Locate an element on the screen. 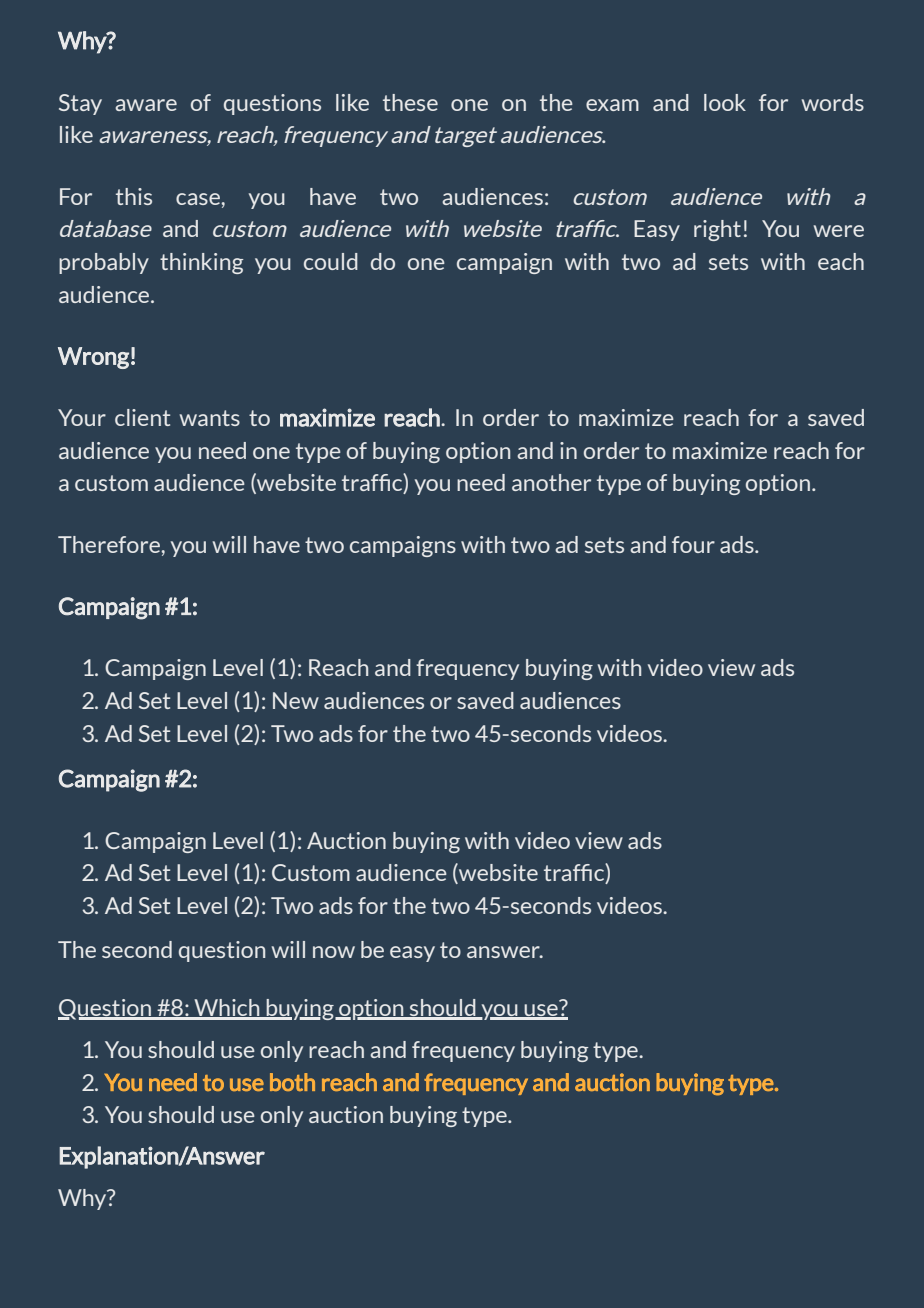 The image size is (924, 1308). look is located at coordinates (725, 102).
